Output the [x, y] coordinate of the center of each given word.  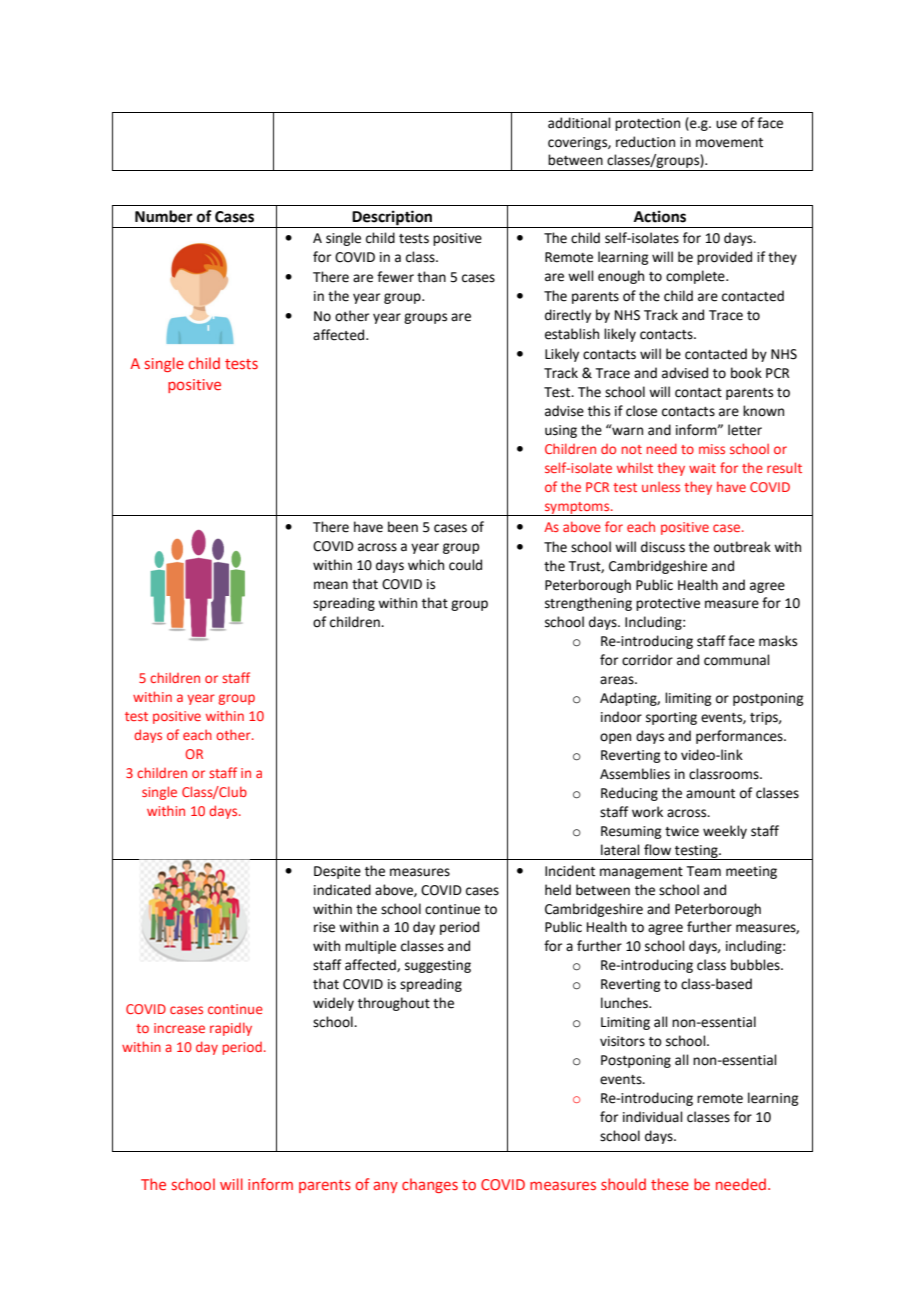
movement [729, 143]
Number [164, 216]
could [465, 565]
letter [745, 430]
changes [430, 1185]
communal [737, 660]
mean [331, 585]
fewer [395, 277]
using [561, 431]
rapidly [231, 1029]
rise [324, 927]
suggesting [438, 966]
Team [704, 871]
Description [393, 219]
